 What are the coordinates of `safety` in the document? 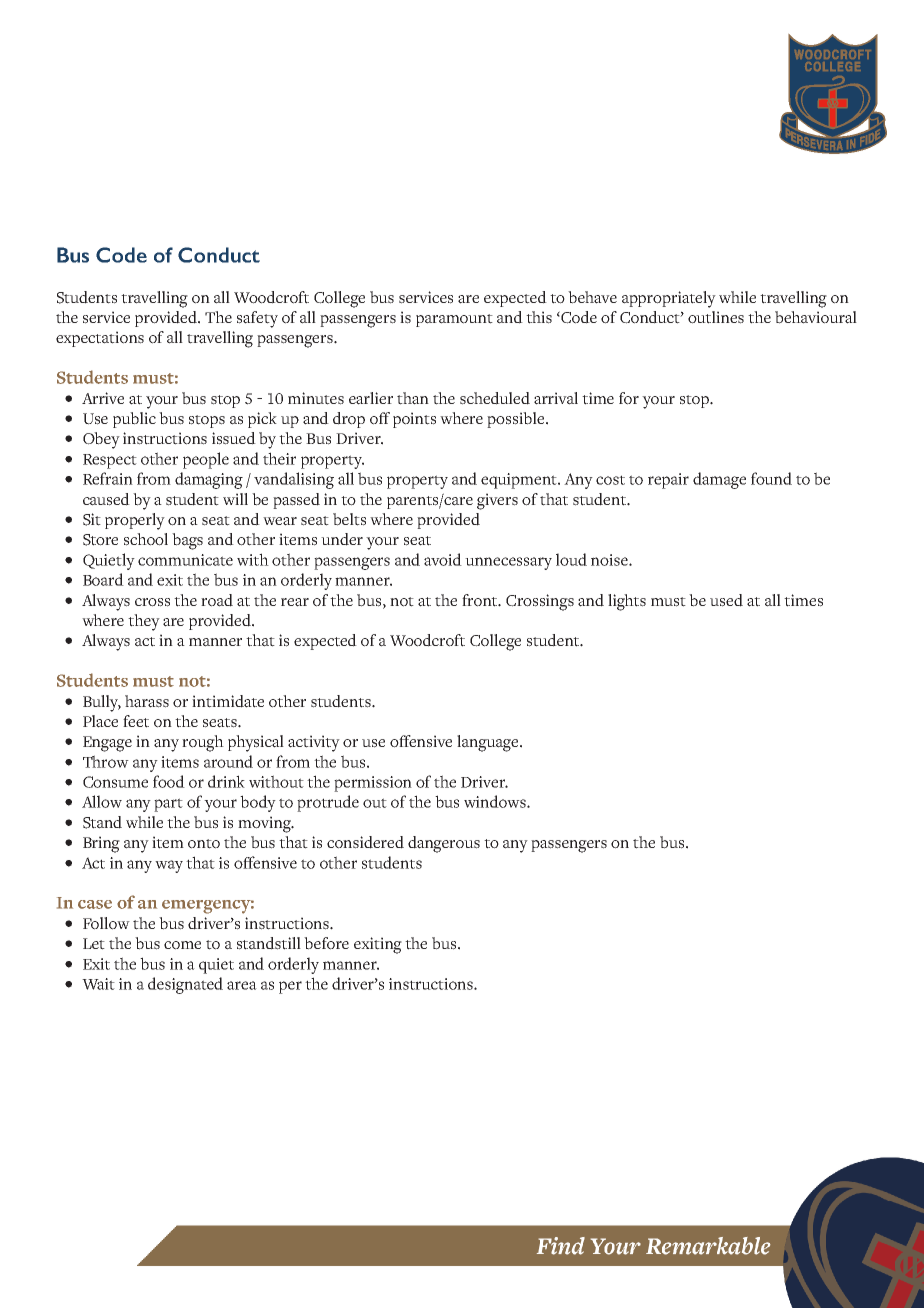 It's located at (257, 319).
